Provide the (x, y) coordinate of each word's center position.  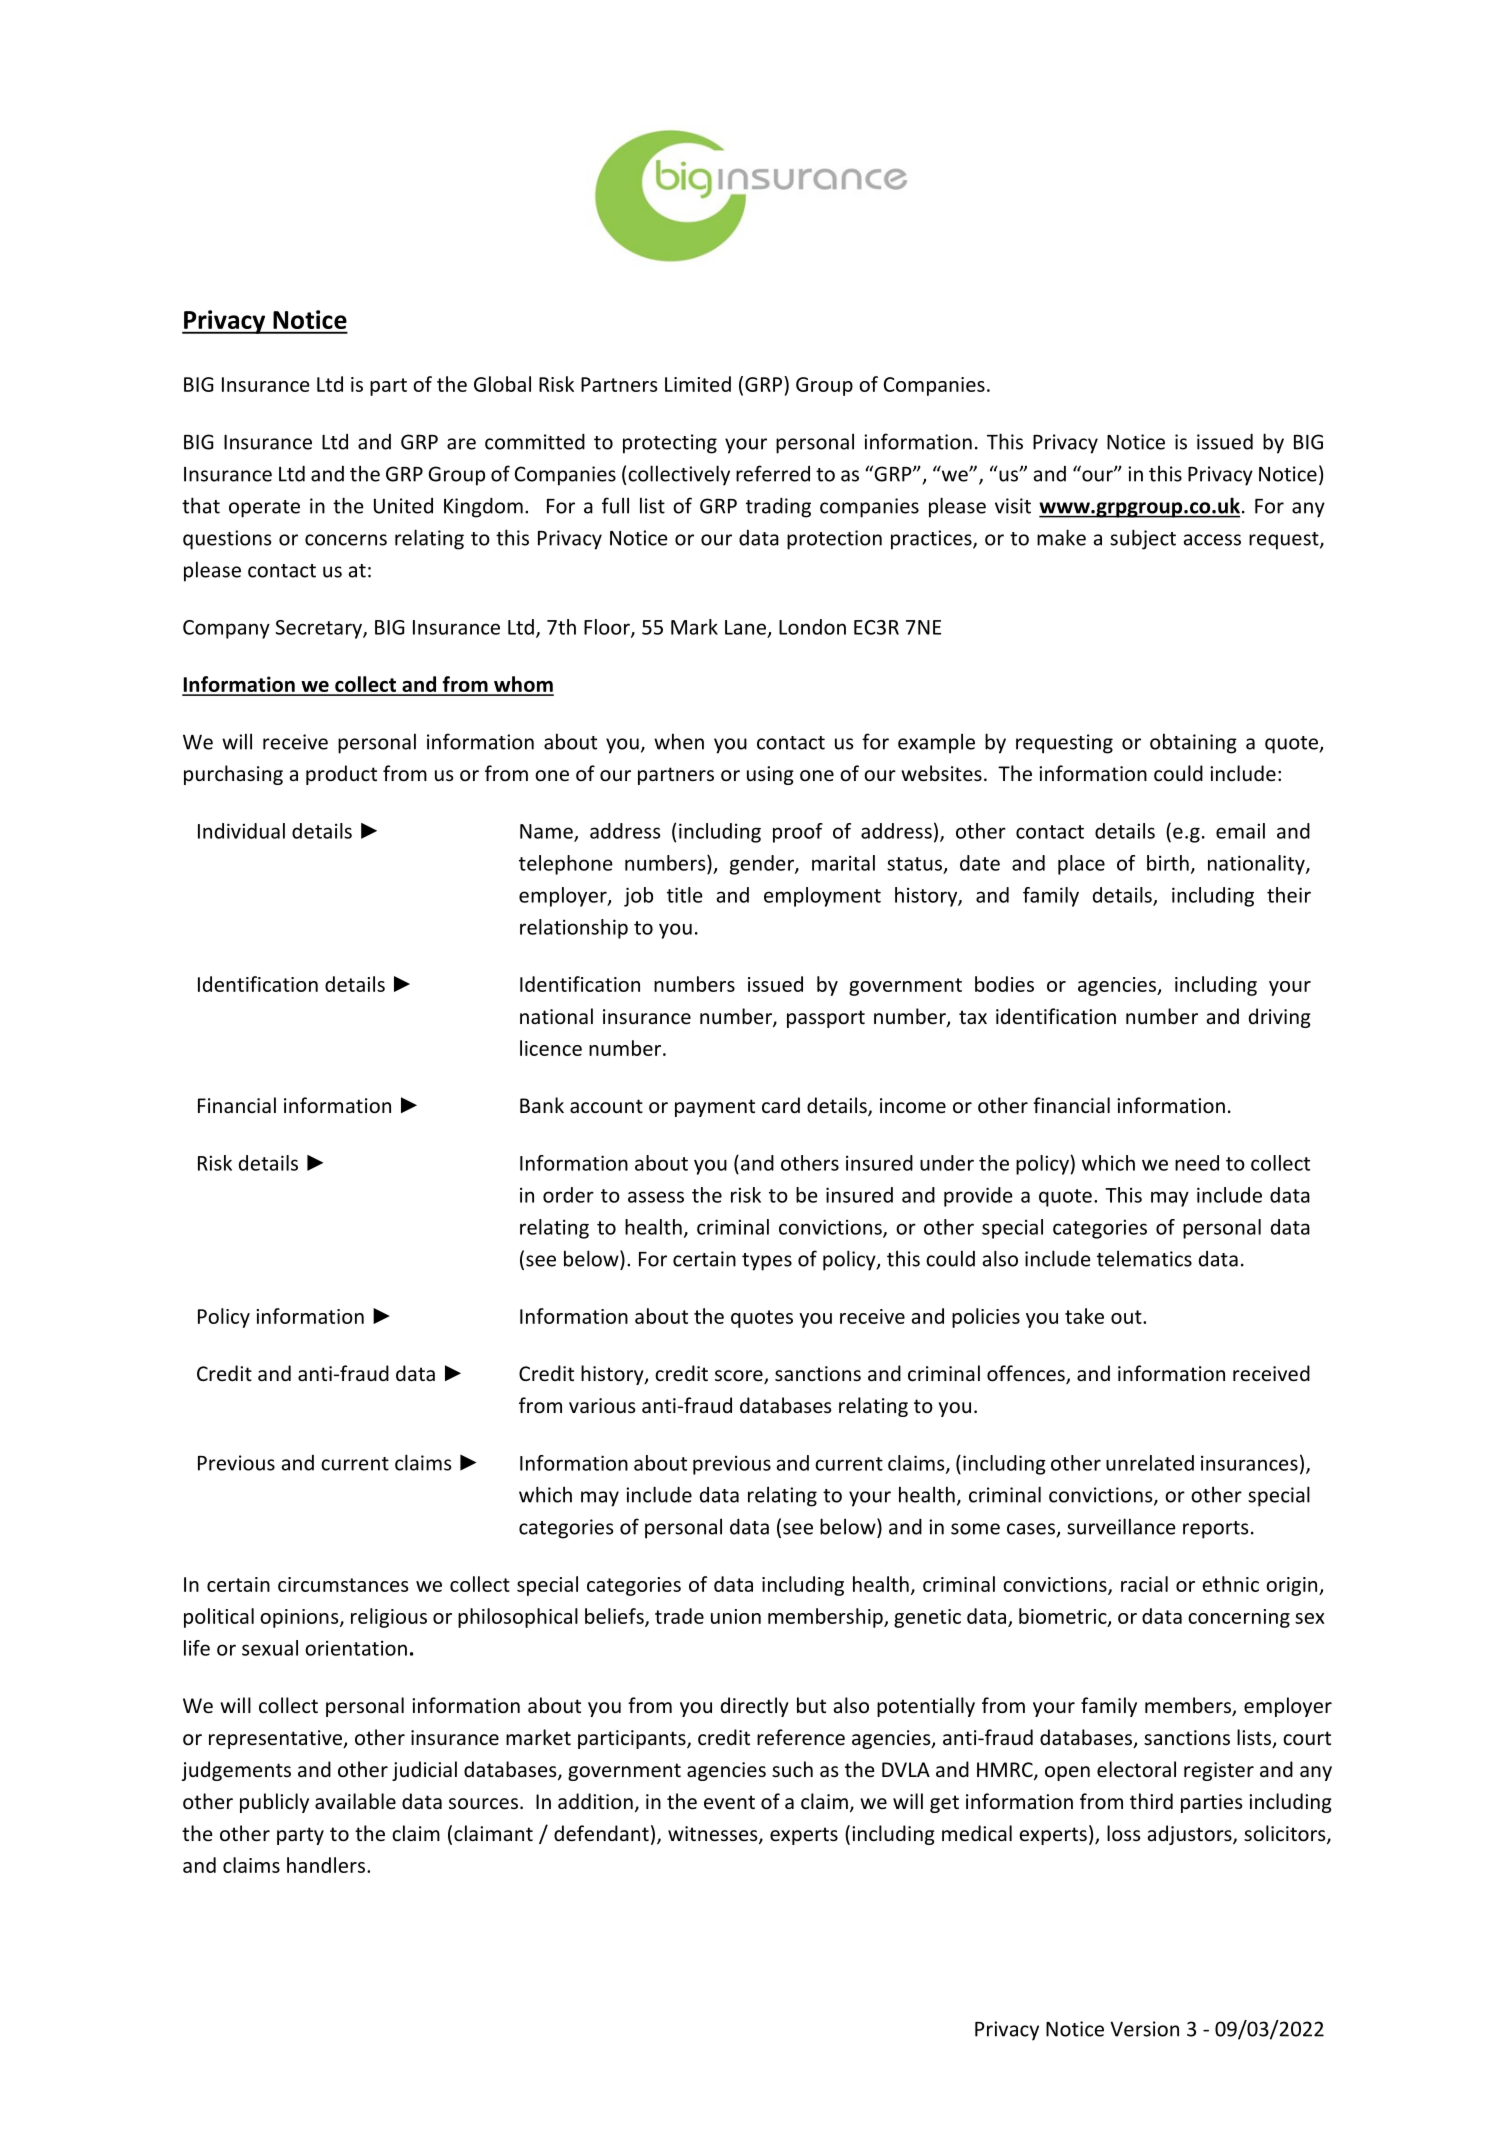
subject (1143, 539)
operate (264, 509)
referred (773, 473)
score (740, 1377)
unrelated (1150, 1463)
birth (1168, 863)
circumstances (343, 1584)
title (685, 895)
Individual (241, 831)
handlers (326, 1865)
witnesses (714, 1835)
